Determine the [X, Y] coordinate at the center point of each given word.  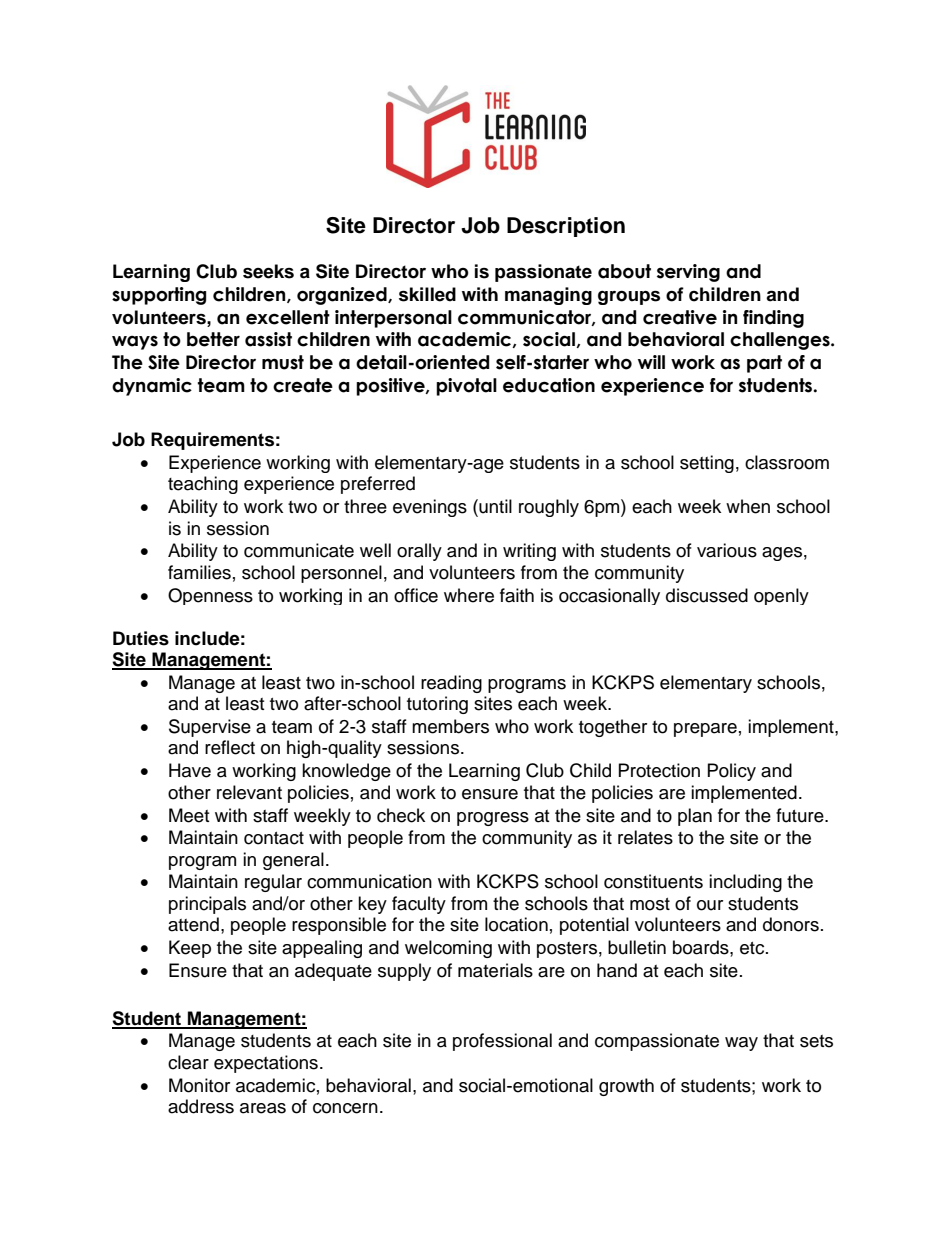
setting [707, 464]
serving [688, 273]
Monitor [199, 1085]
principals [207, 905]
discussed [707, 595]
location [516, 924]
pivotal [466, 387]
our [710, 905]
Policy [732, 772]
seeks [268, 271]
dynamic [152, 387]
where [469, 595]
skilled [427, 294]
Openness [210, 596]
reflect [230, 747]
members [450, 726]
